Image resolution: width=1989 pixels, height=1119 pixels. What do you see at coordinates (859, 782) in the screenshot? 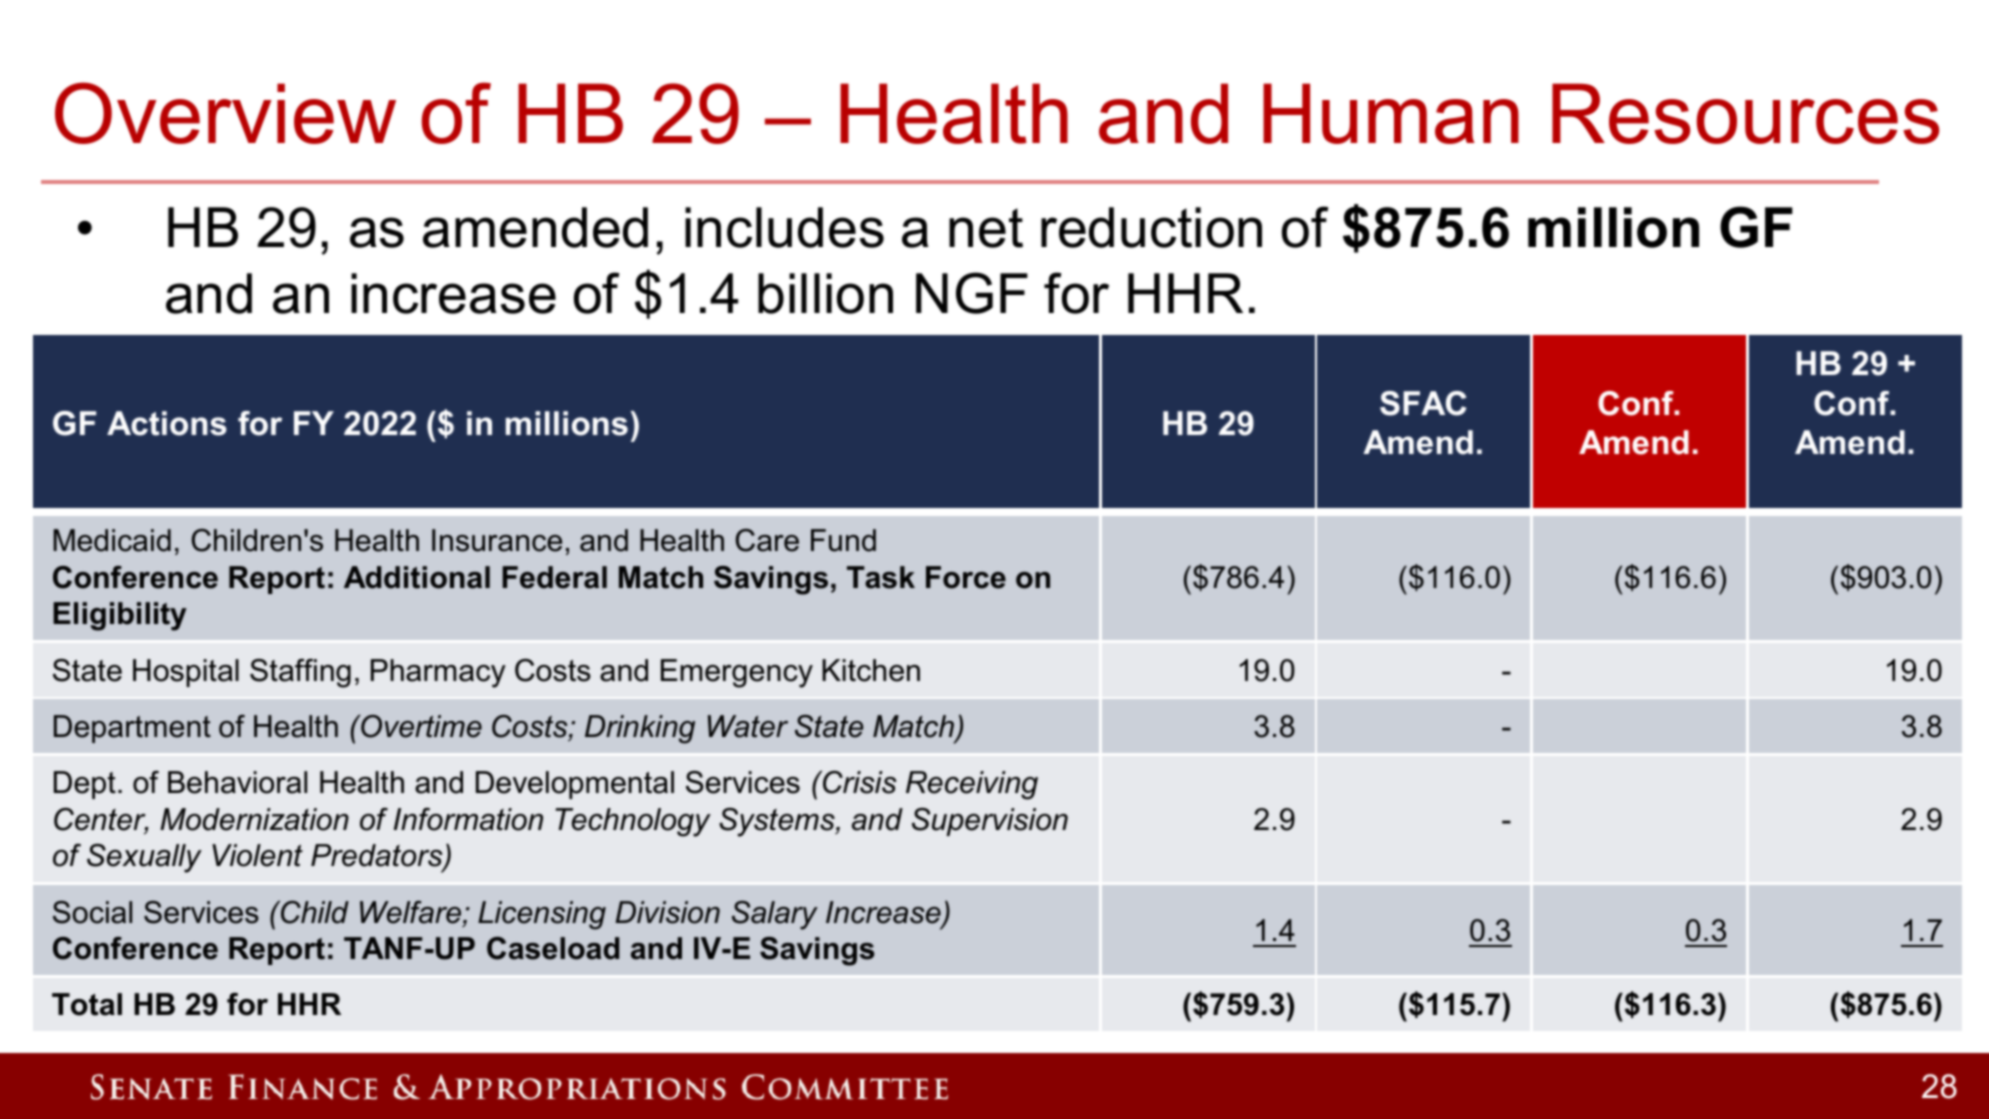
I see `Crisis` at bounding box center [859, 782].
